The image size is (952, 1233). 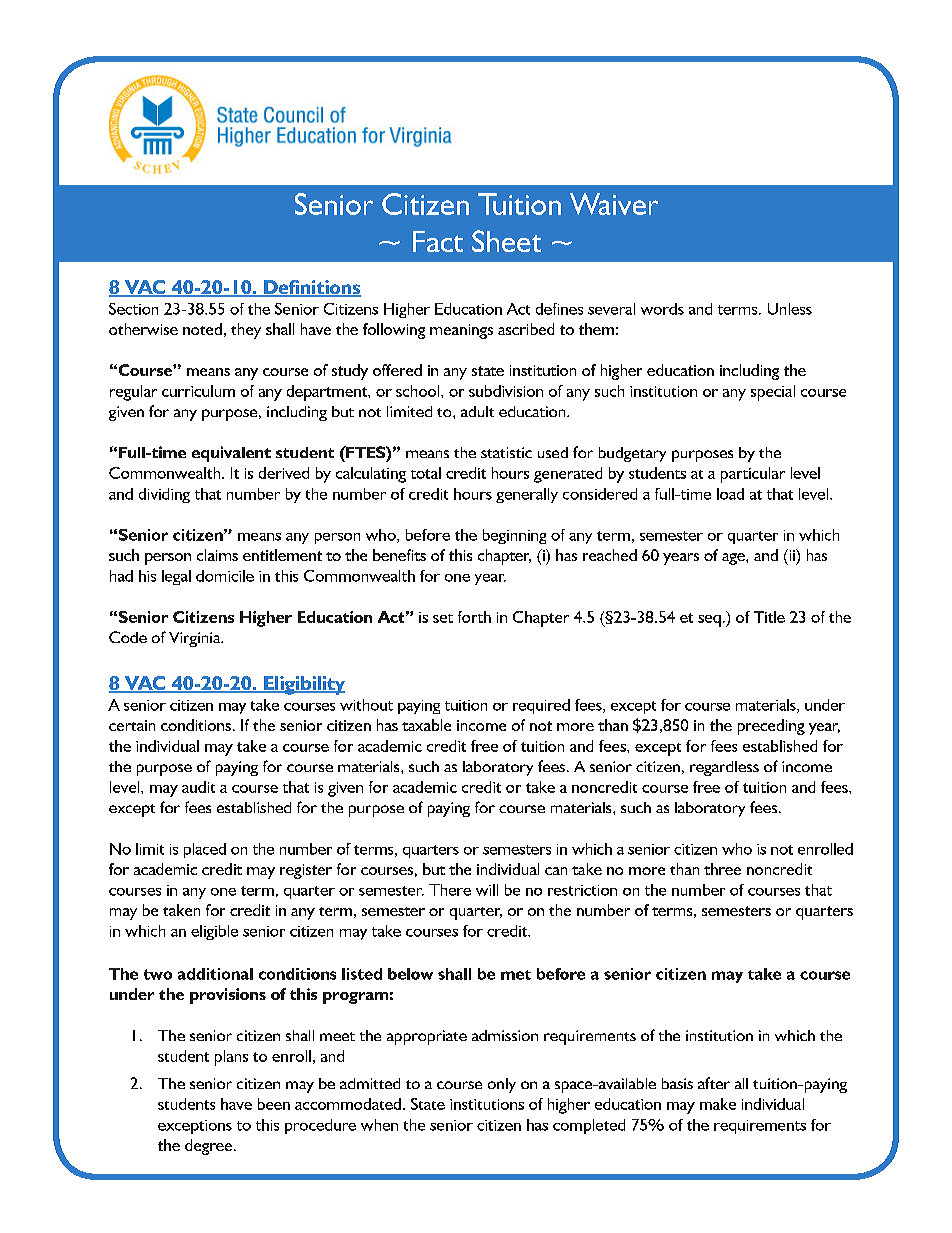 I want to click on Fact, so click(x=438, y=241).
